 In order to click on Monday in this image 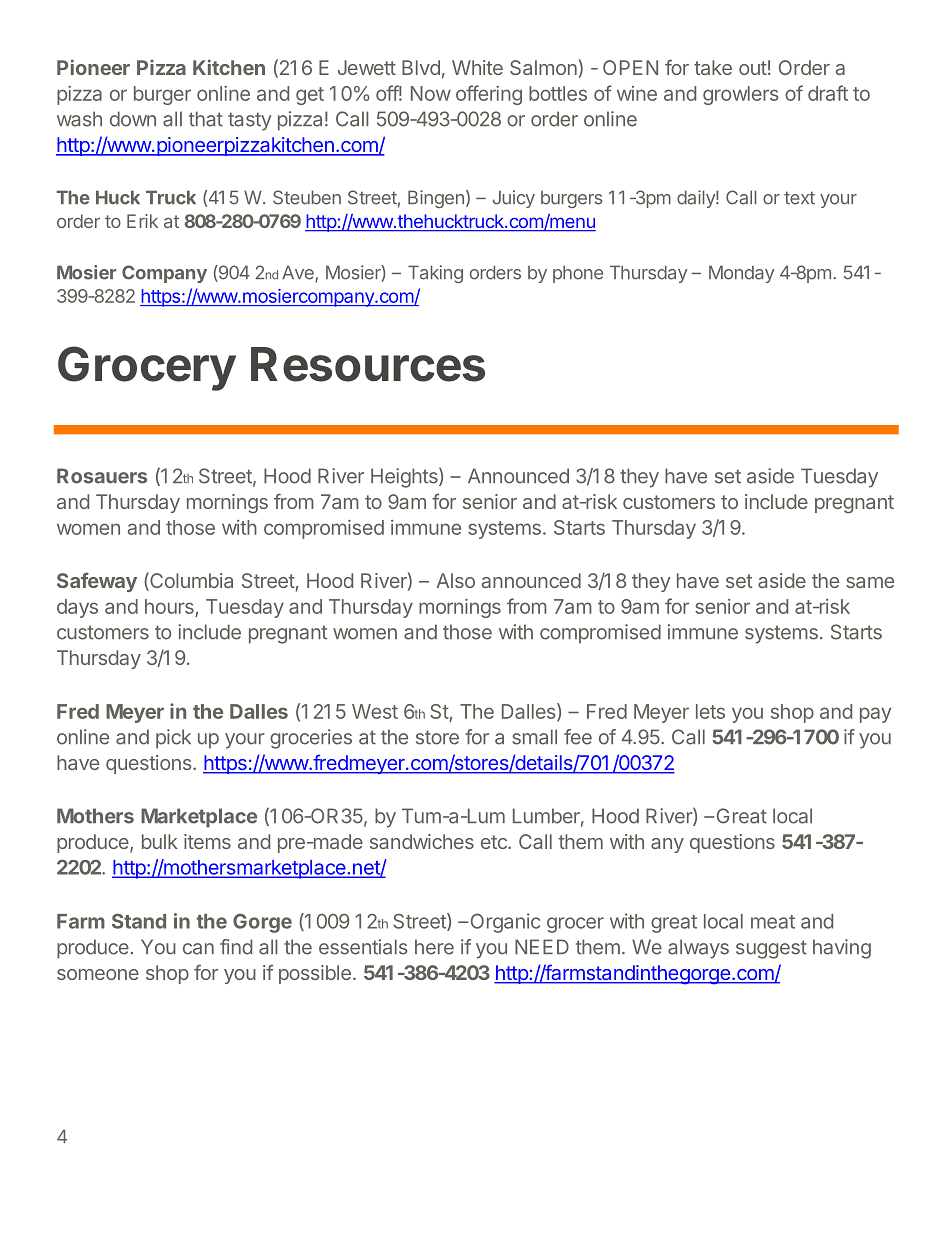, I will do `click(741, 274)`.
